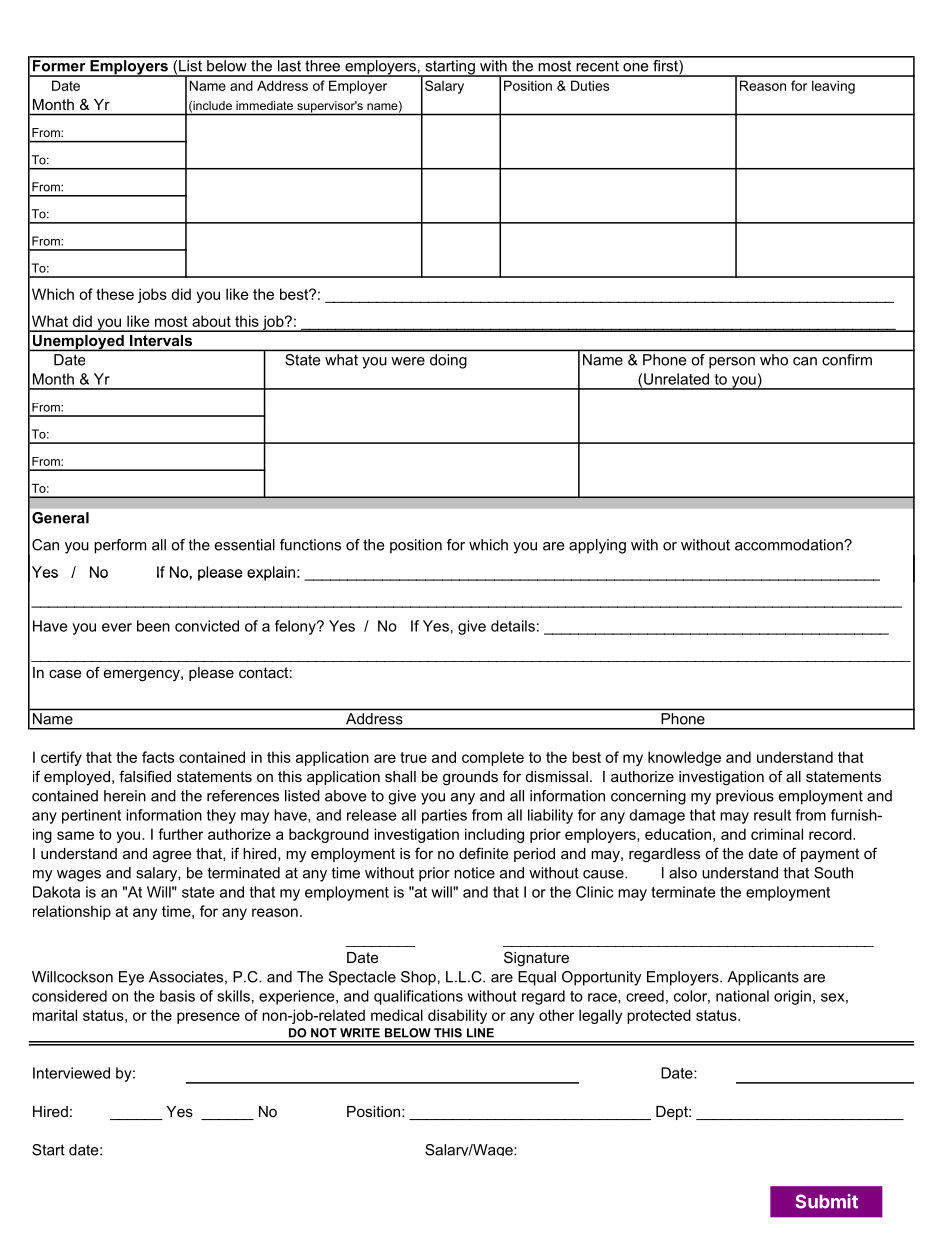 The height and width of the screenshot is (1233, 952). I want to click on Duties, so click(590, 85).
